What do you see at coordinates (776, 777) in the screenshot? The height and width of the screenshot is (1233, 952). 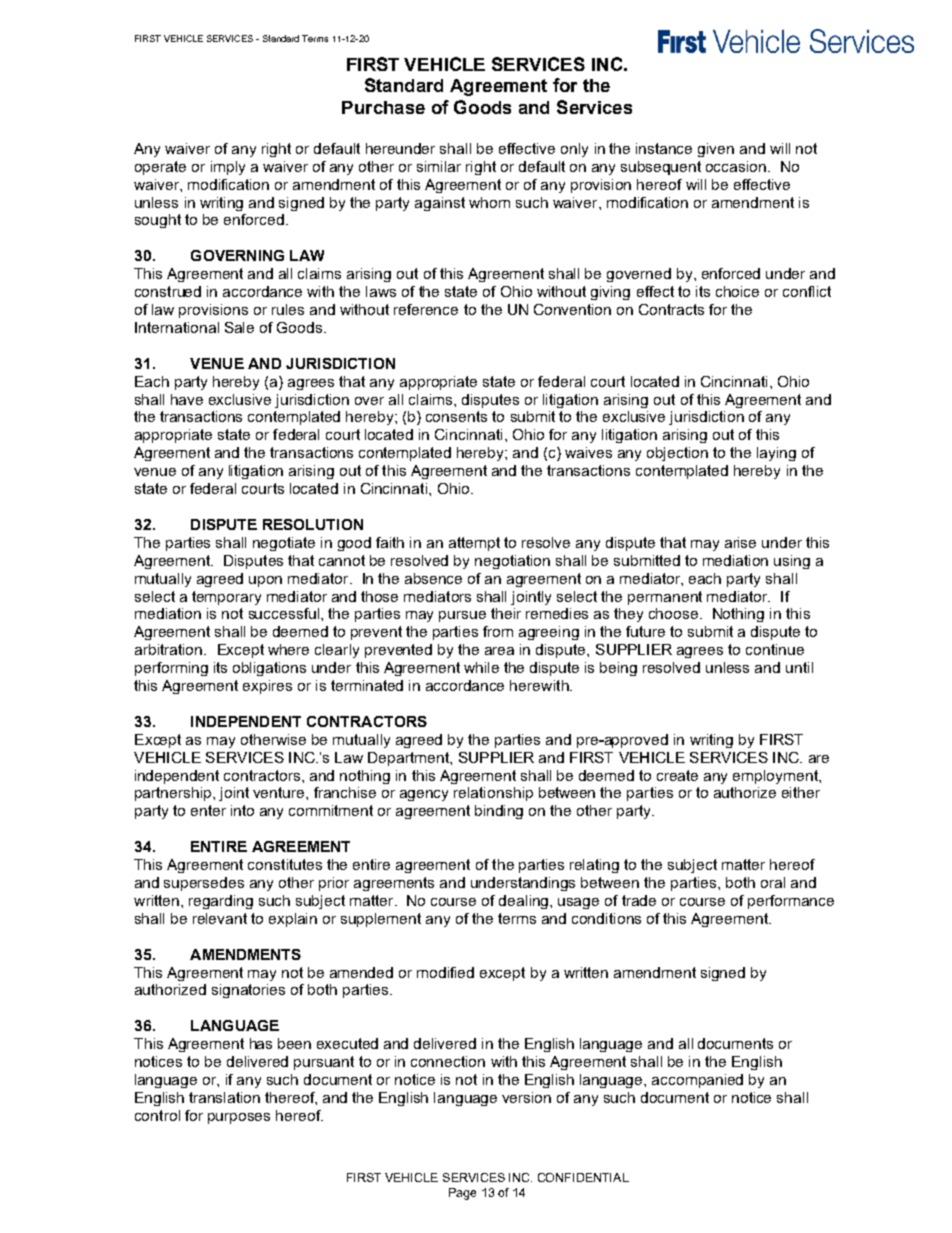 I see `employment` at bounding box center [776, 777].
